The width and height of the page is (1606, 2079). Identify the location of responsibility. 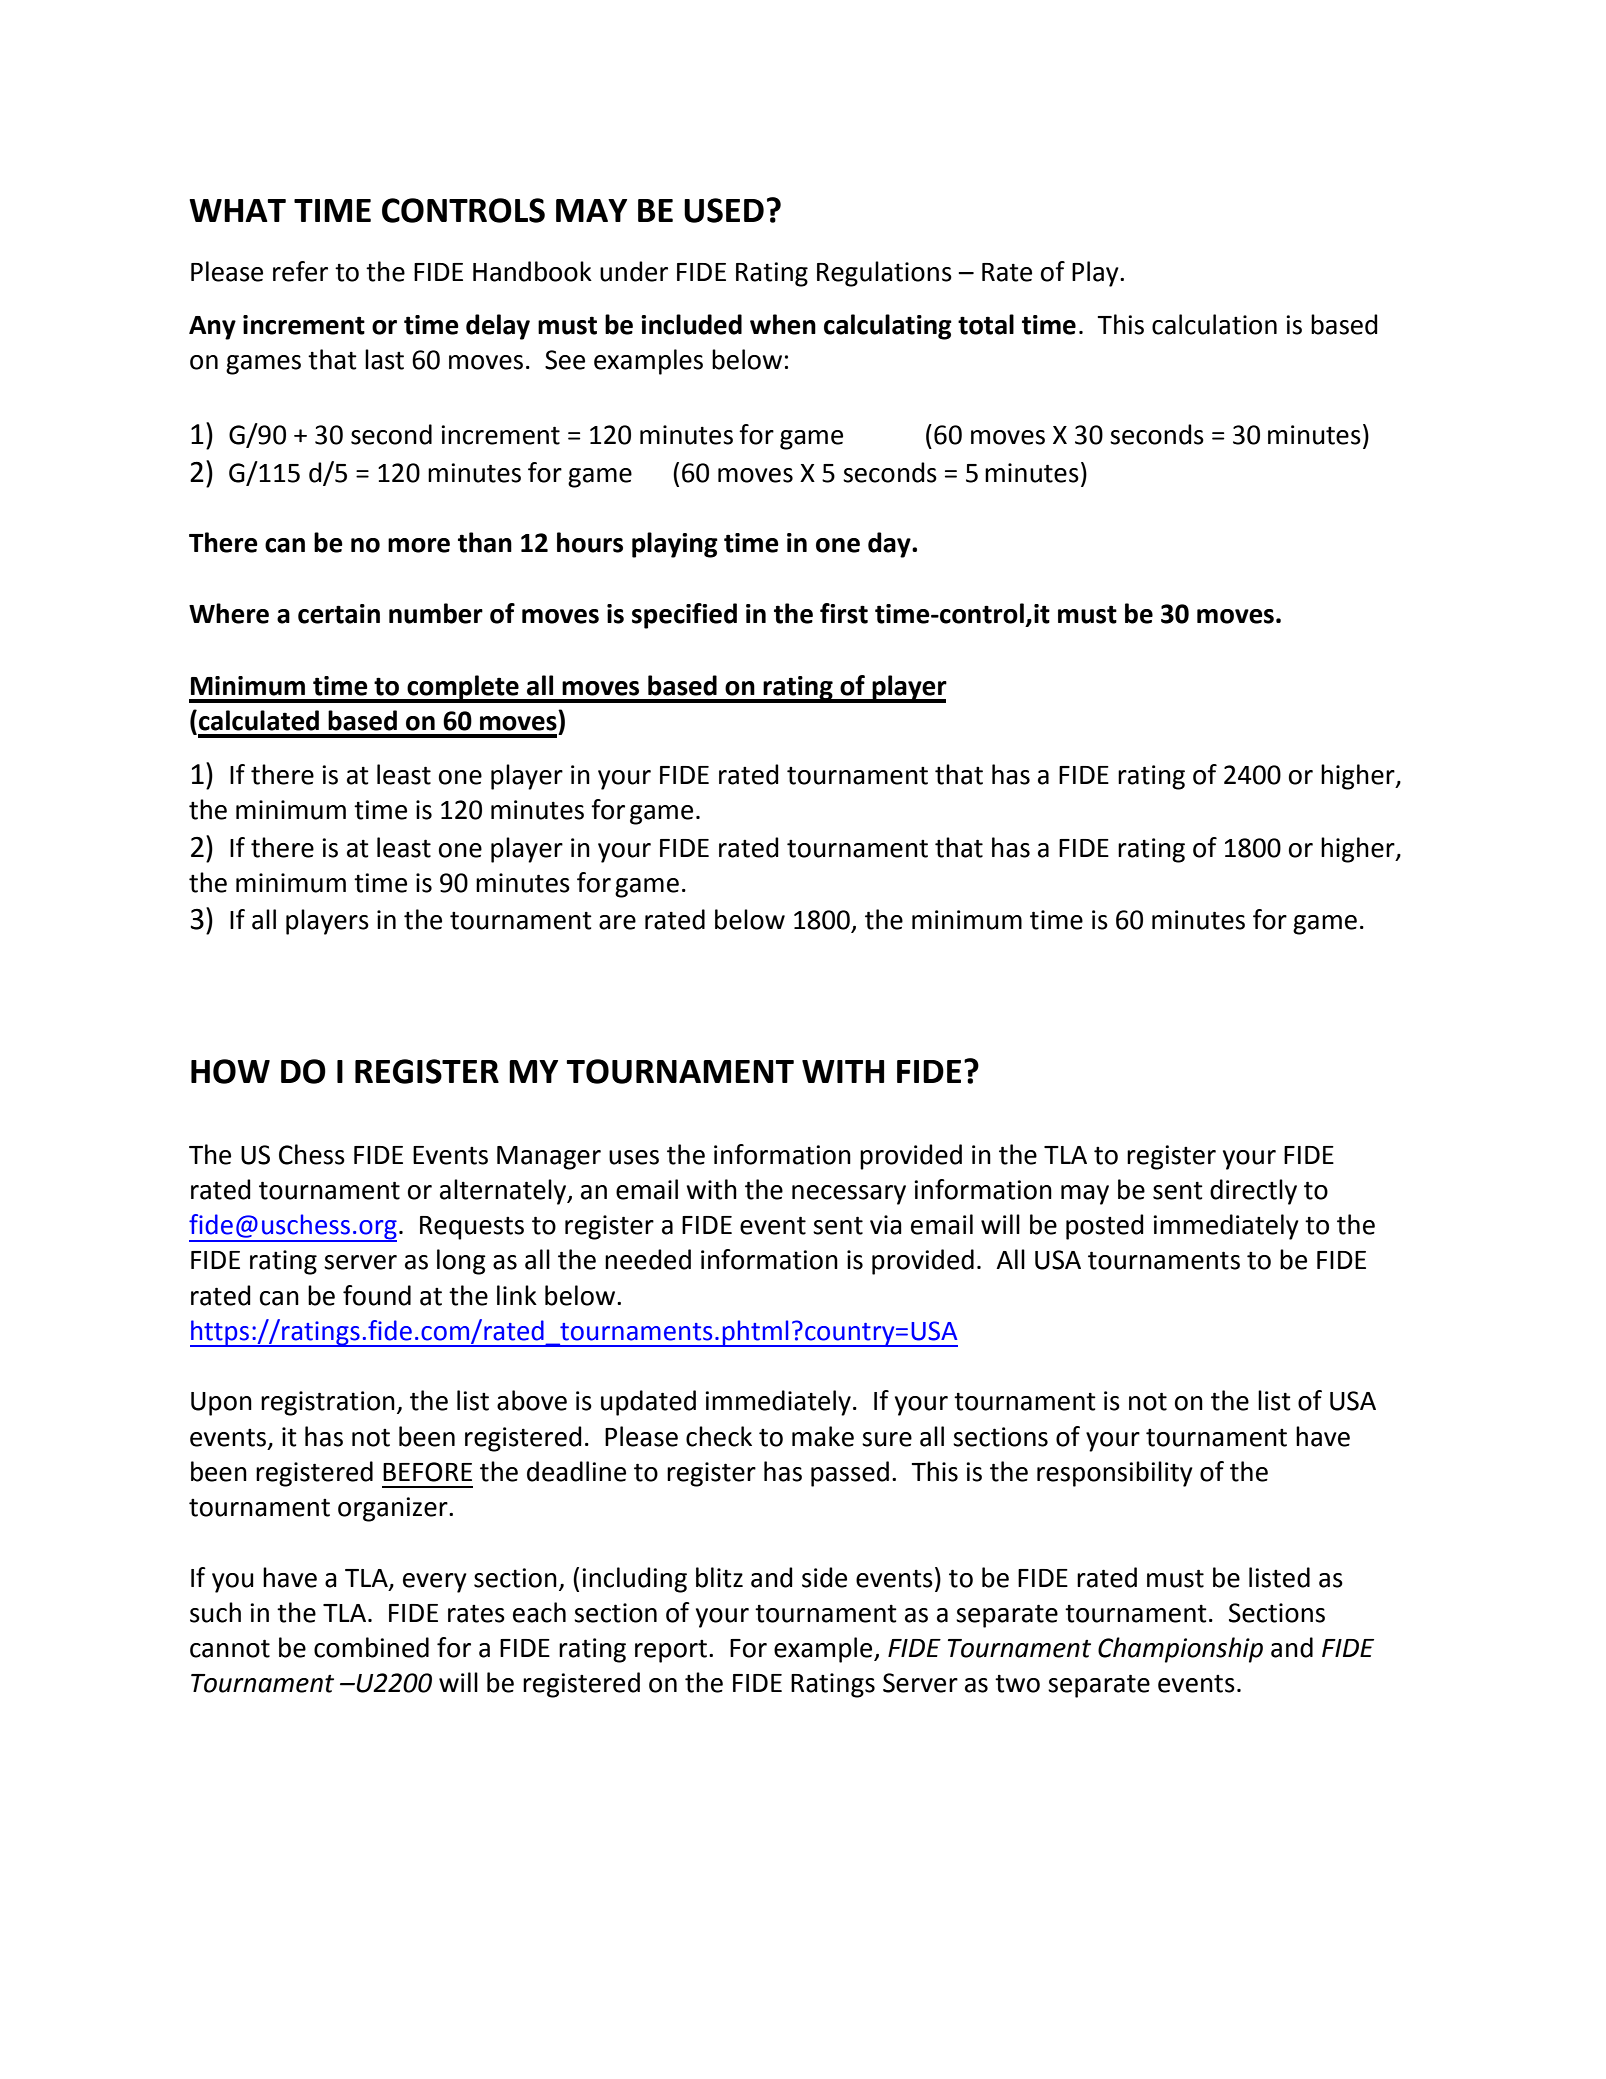
(1115, 1474).
